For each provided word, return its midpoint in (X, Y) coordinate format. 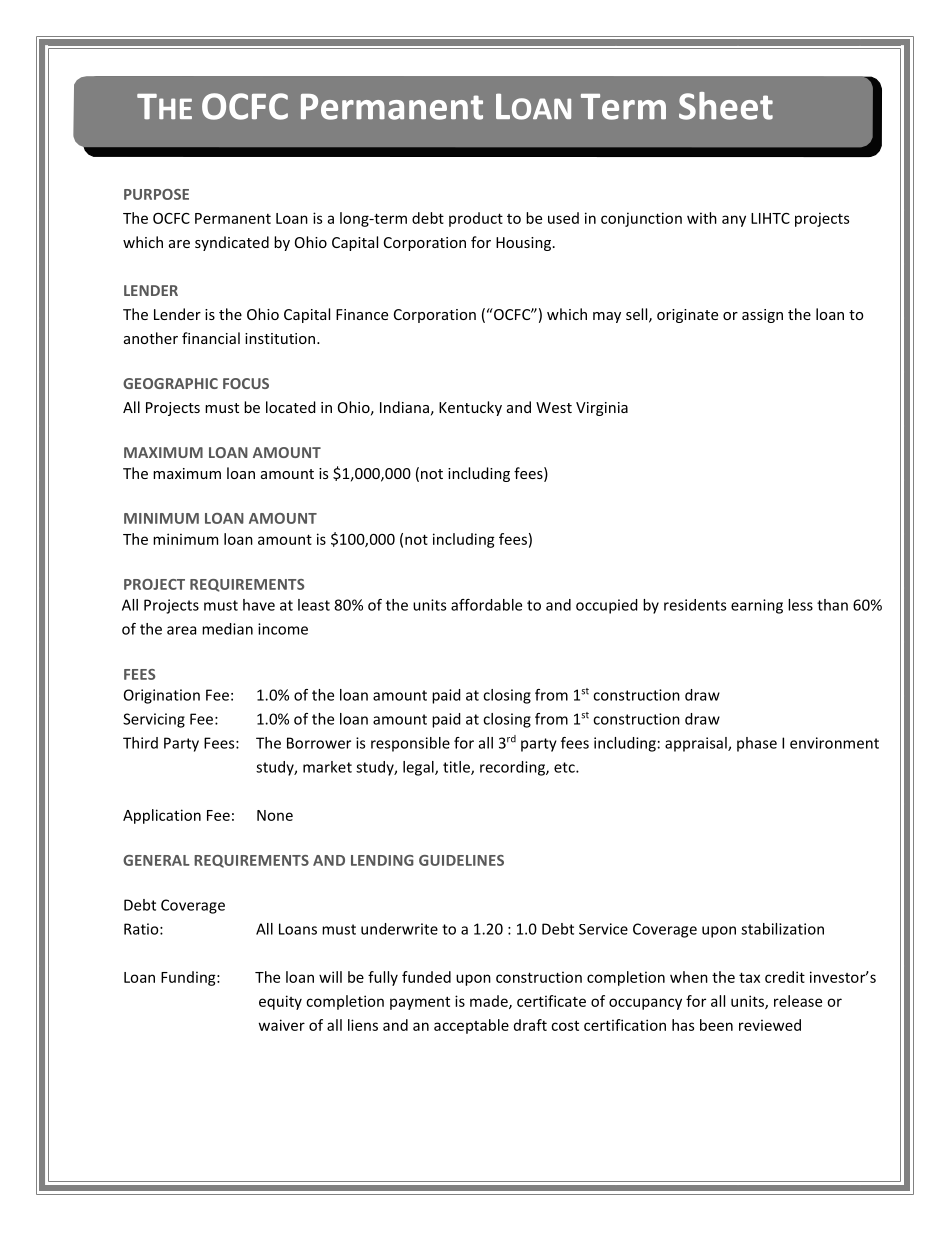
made (490, 1002)
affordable (486, 605)
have (259, 605)
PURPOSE (156, 194)
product (476, 219)
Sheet (726, 106)
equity (280, 1002)
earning (757, 606)
